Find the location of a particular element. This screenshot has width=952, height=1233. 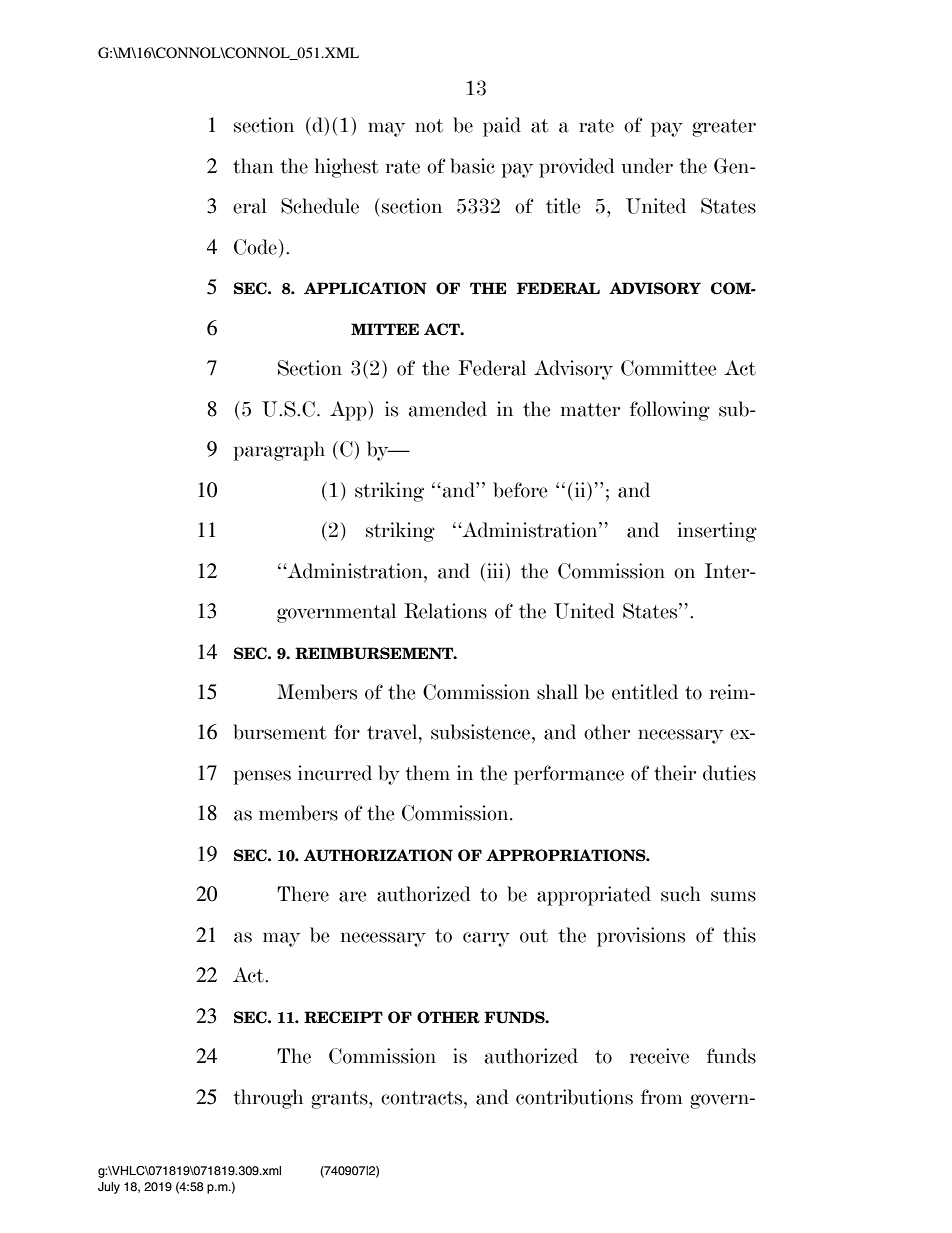

than is located at coordinates (253, 166).
